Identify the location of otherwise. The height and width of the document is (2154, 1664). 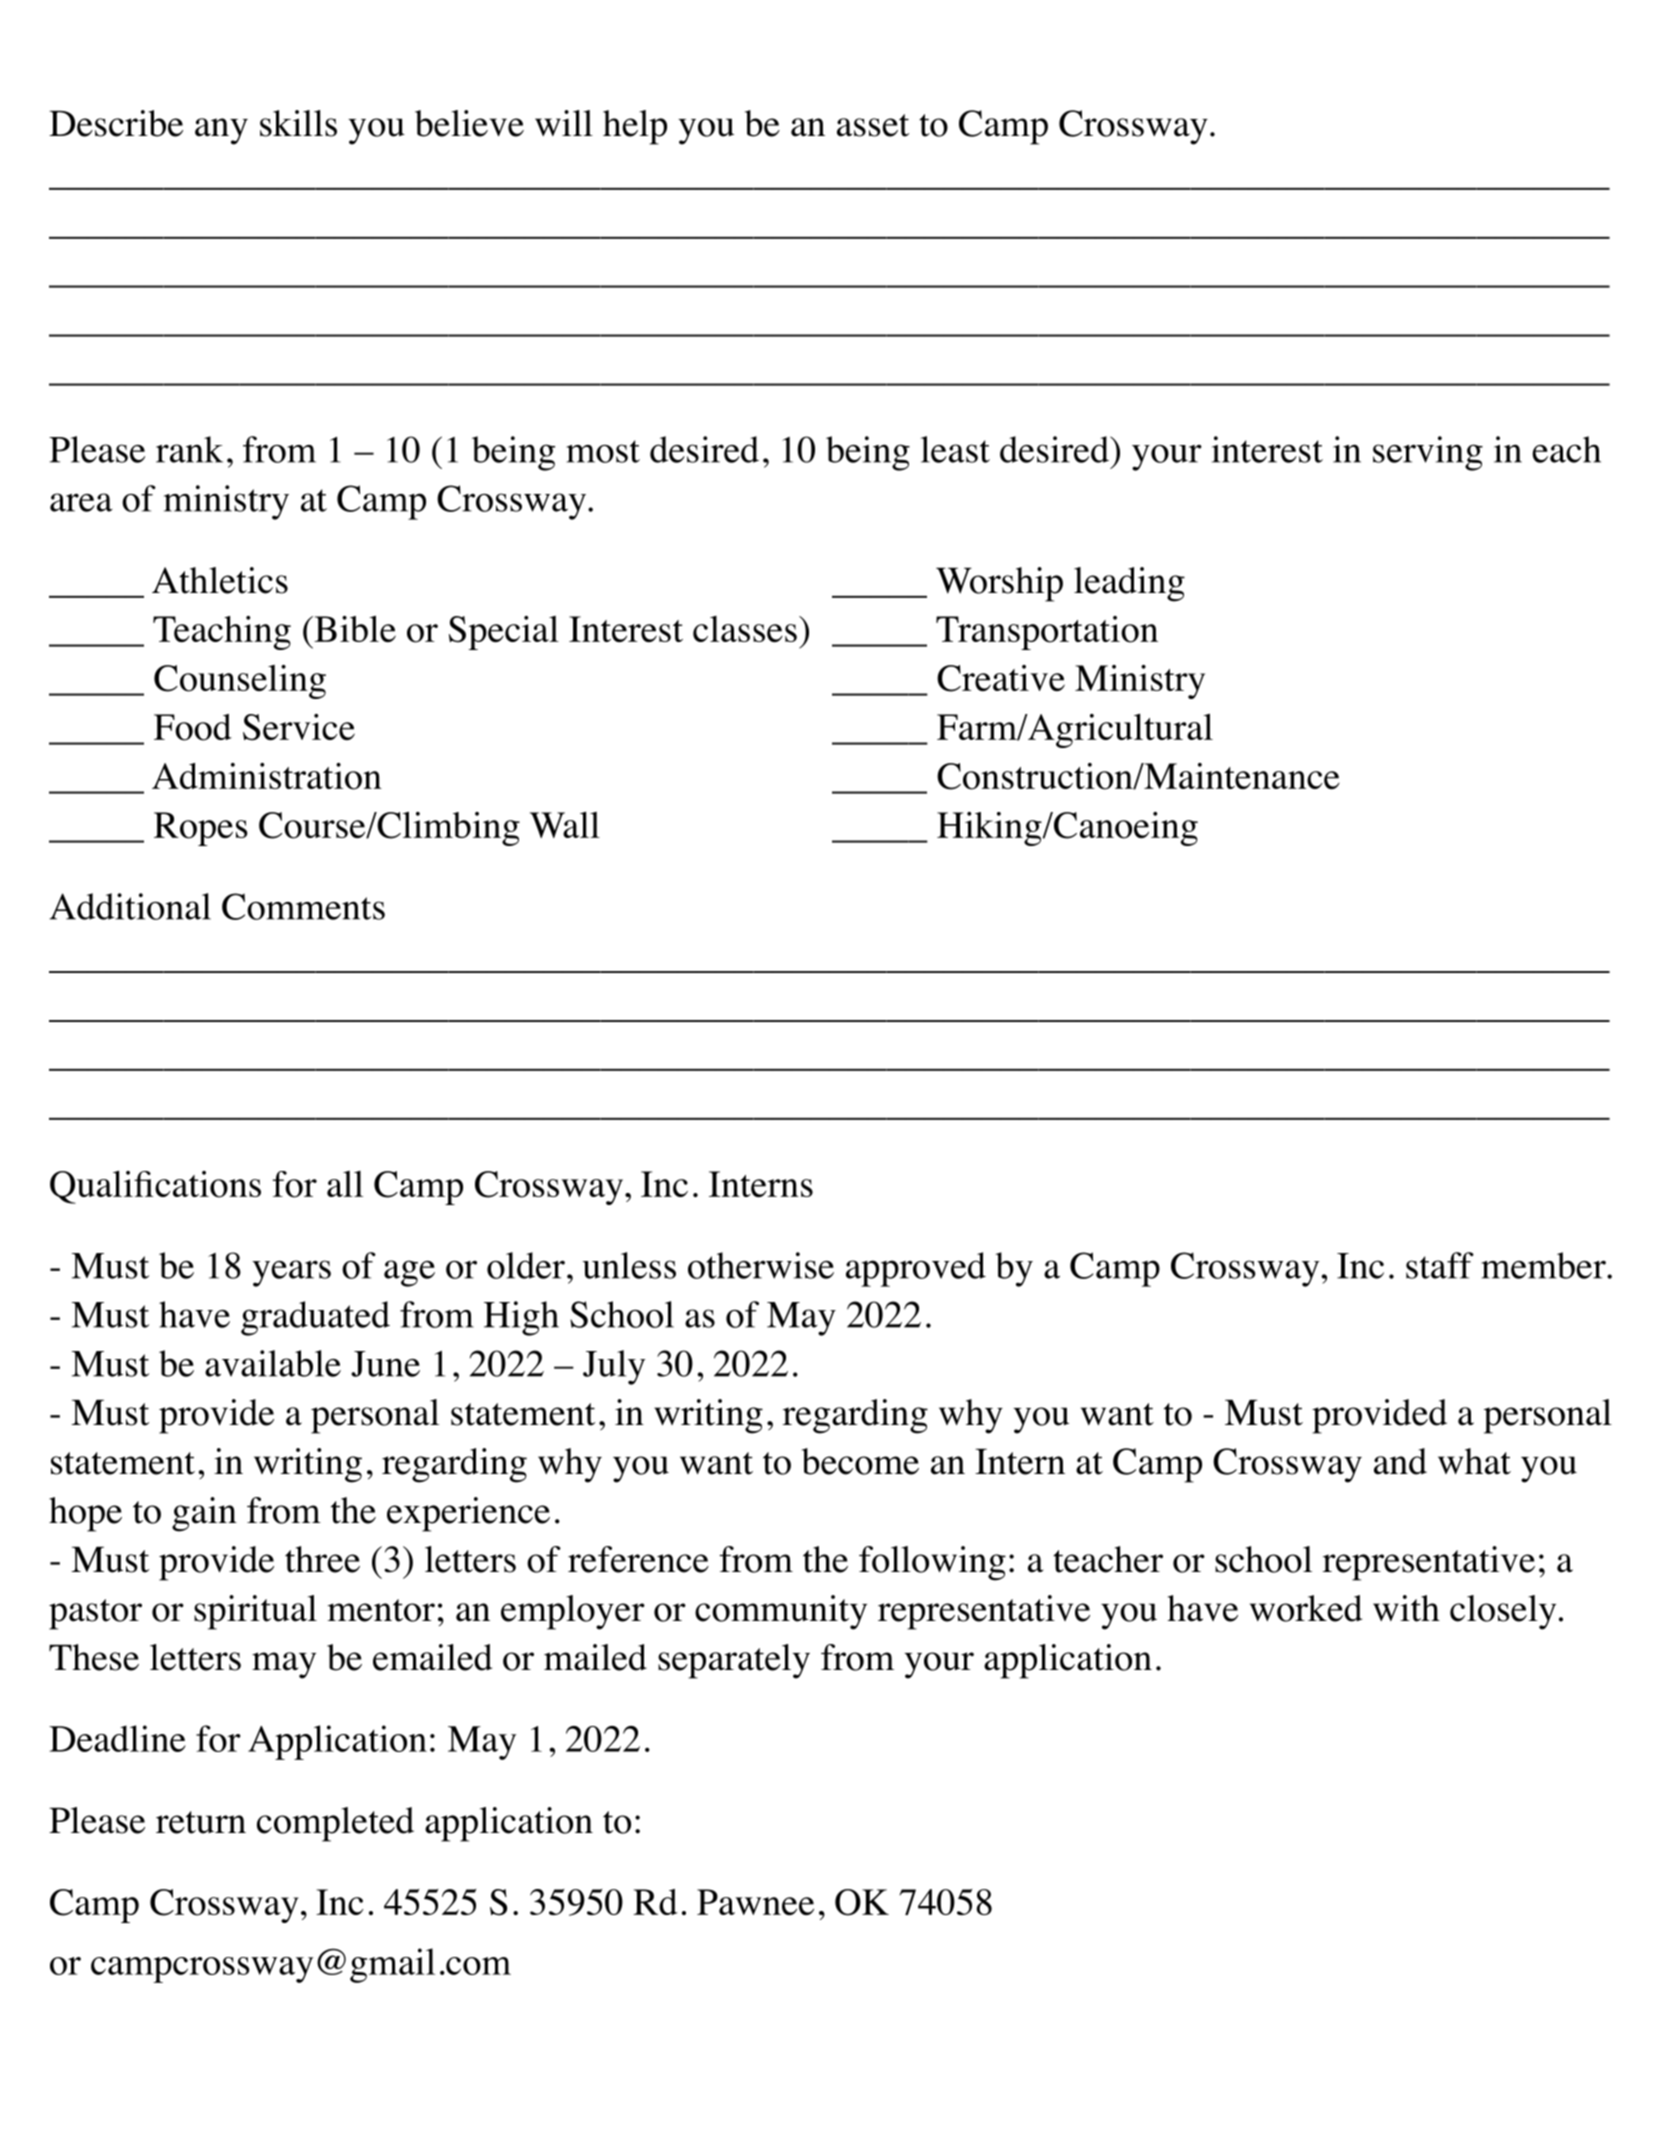
(761, 1265).
